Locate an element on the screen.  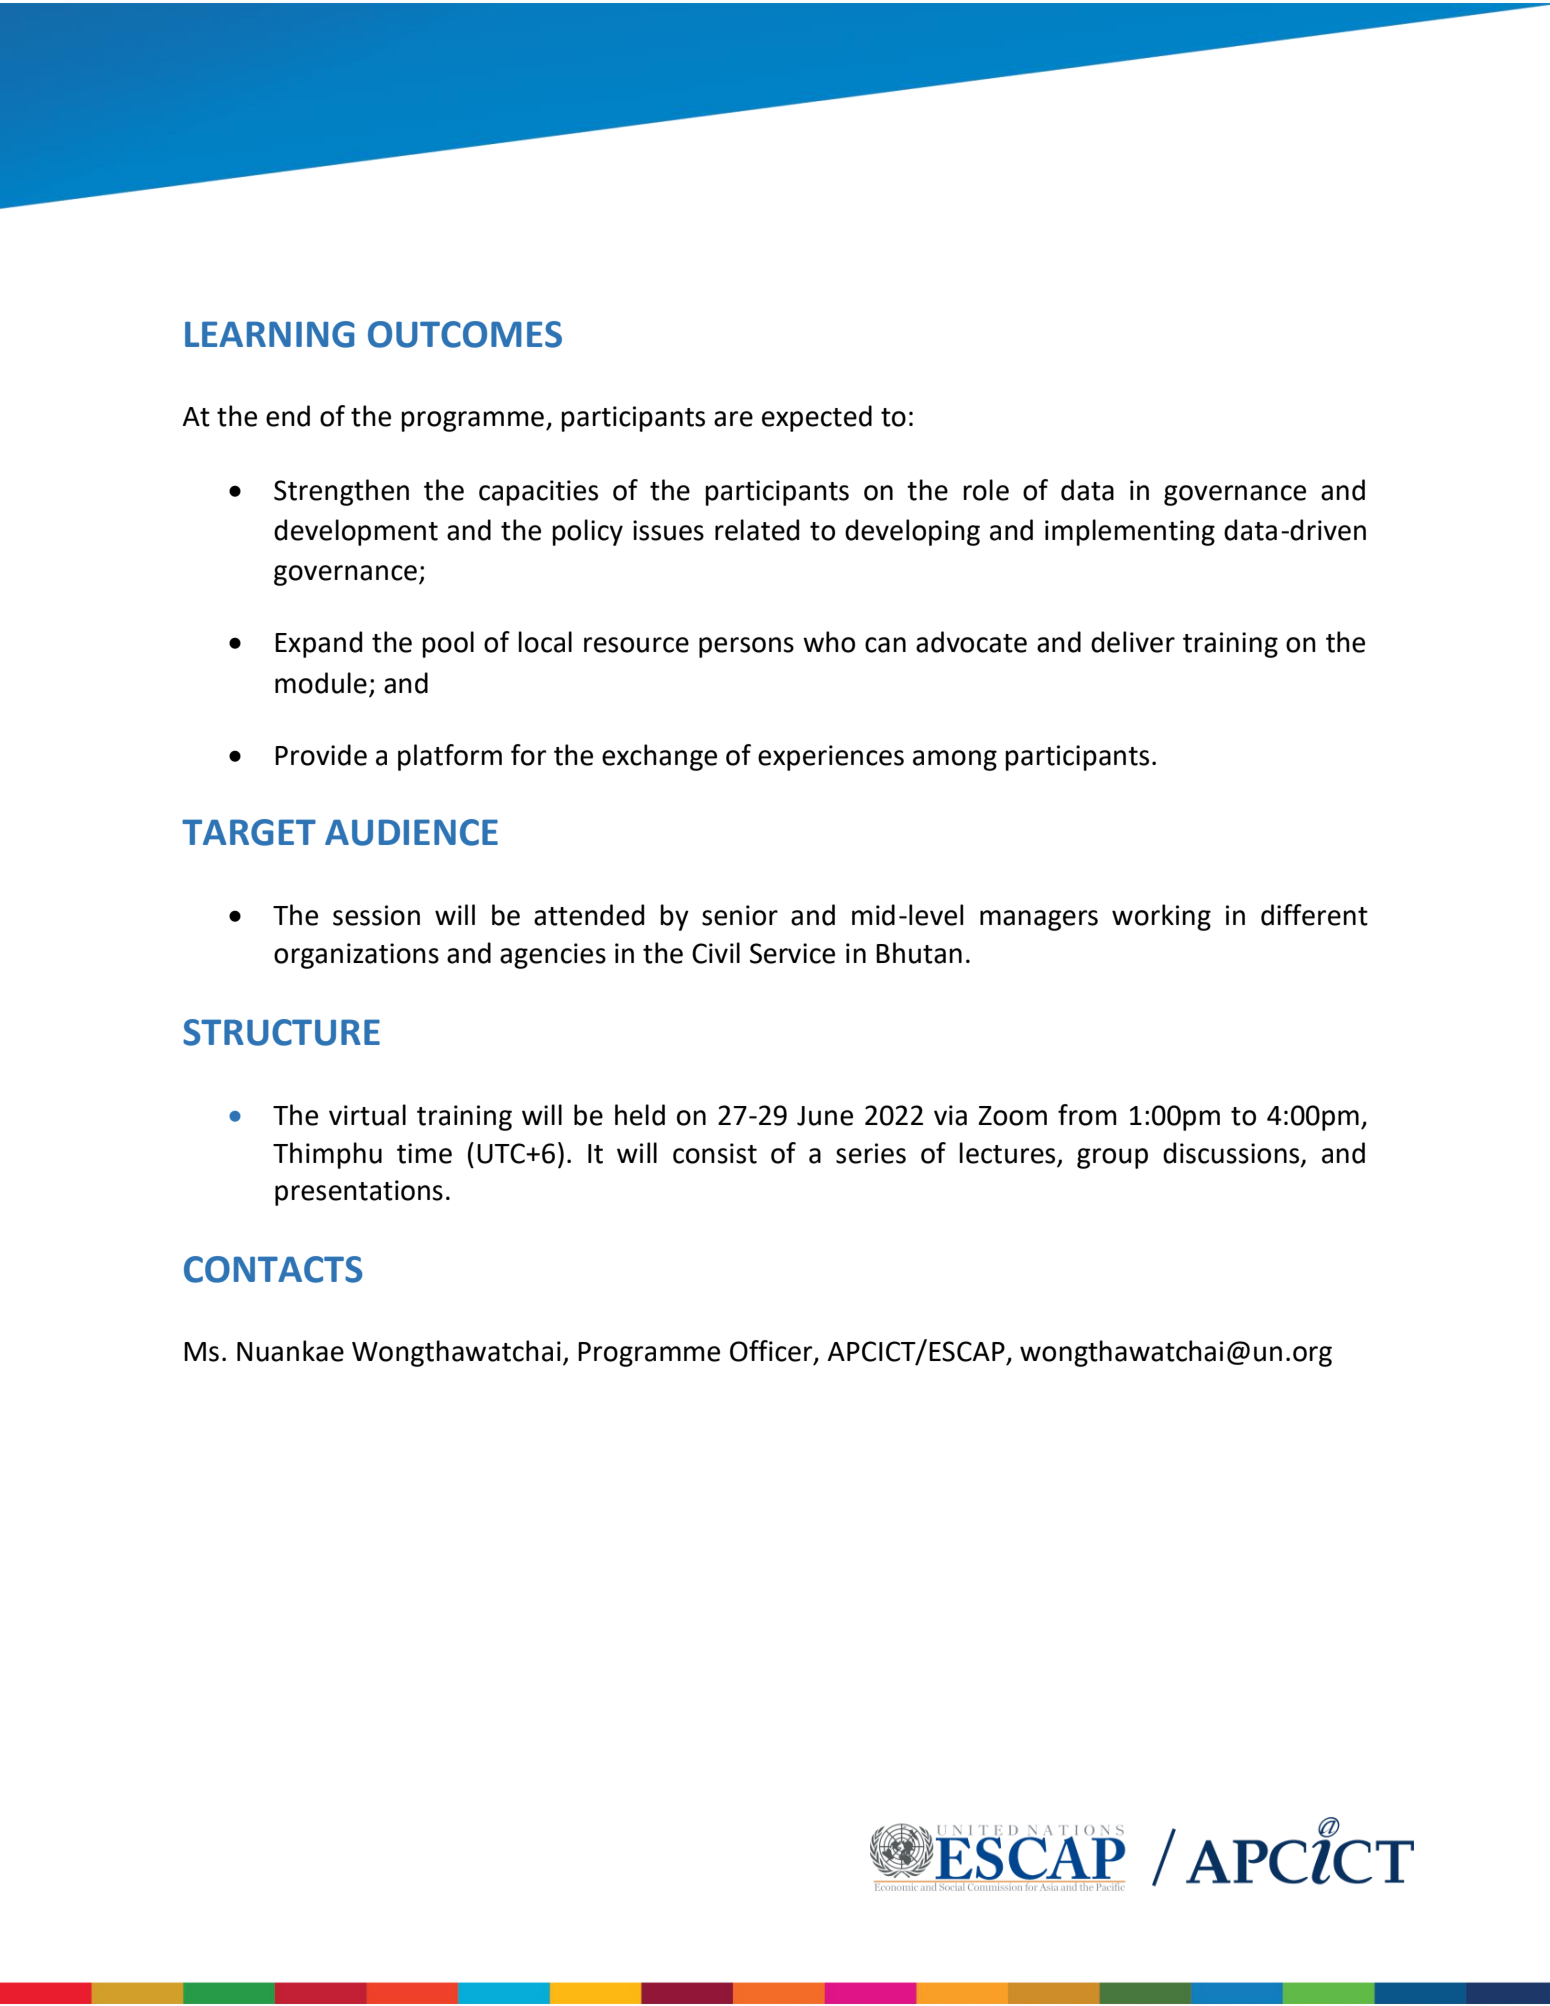
CONTACTS is located at coordinates (273, 1269).
